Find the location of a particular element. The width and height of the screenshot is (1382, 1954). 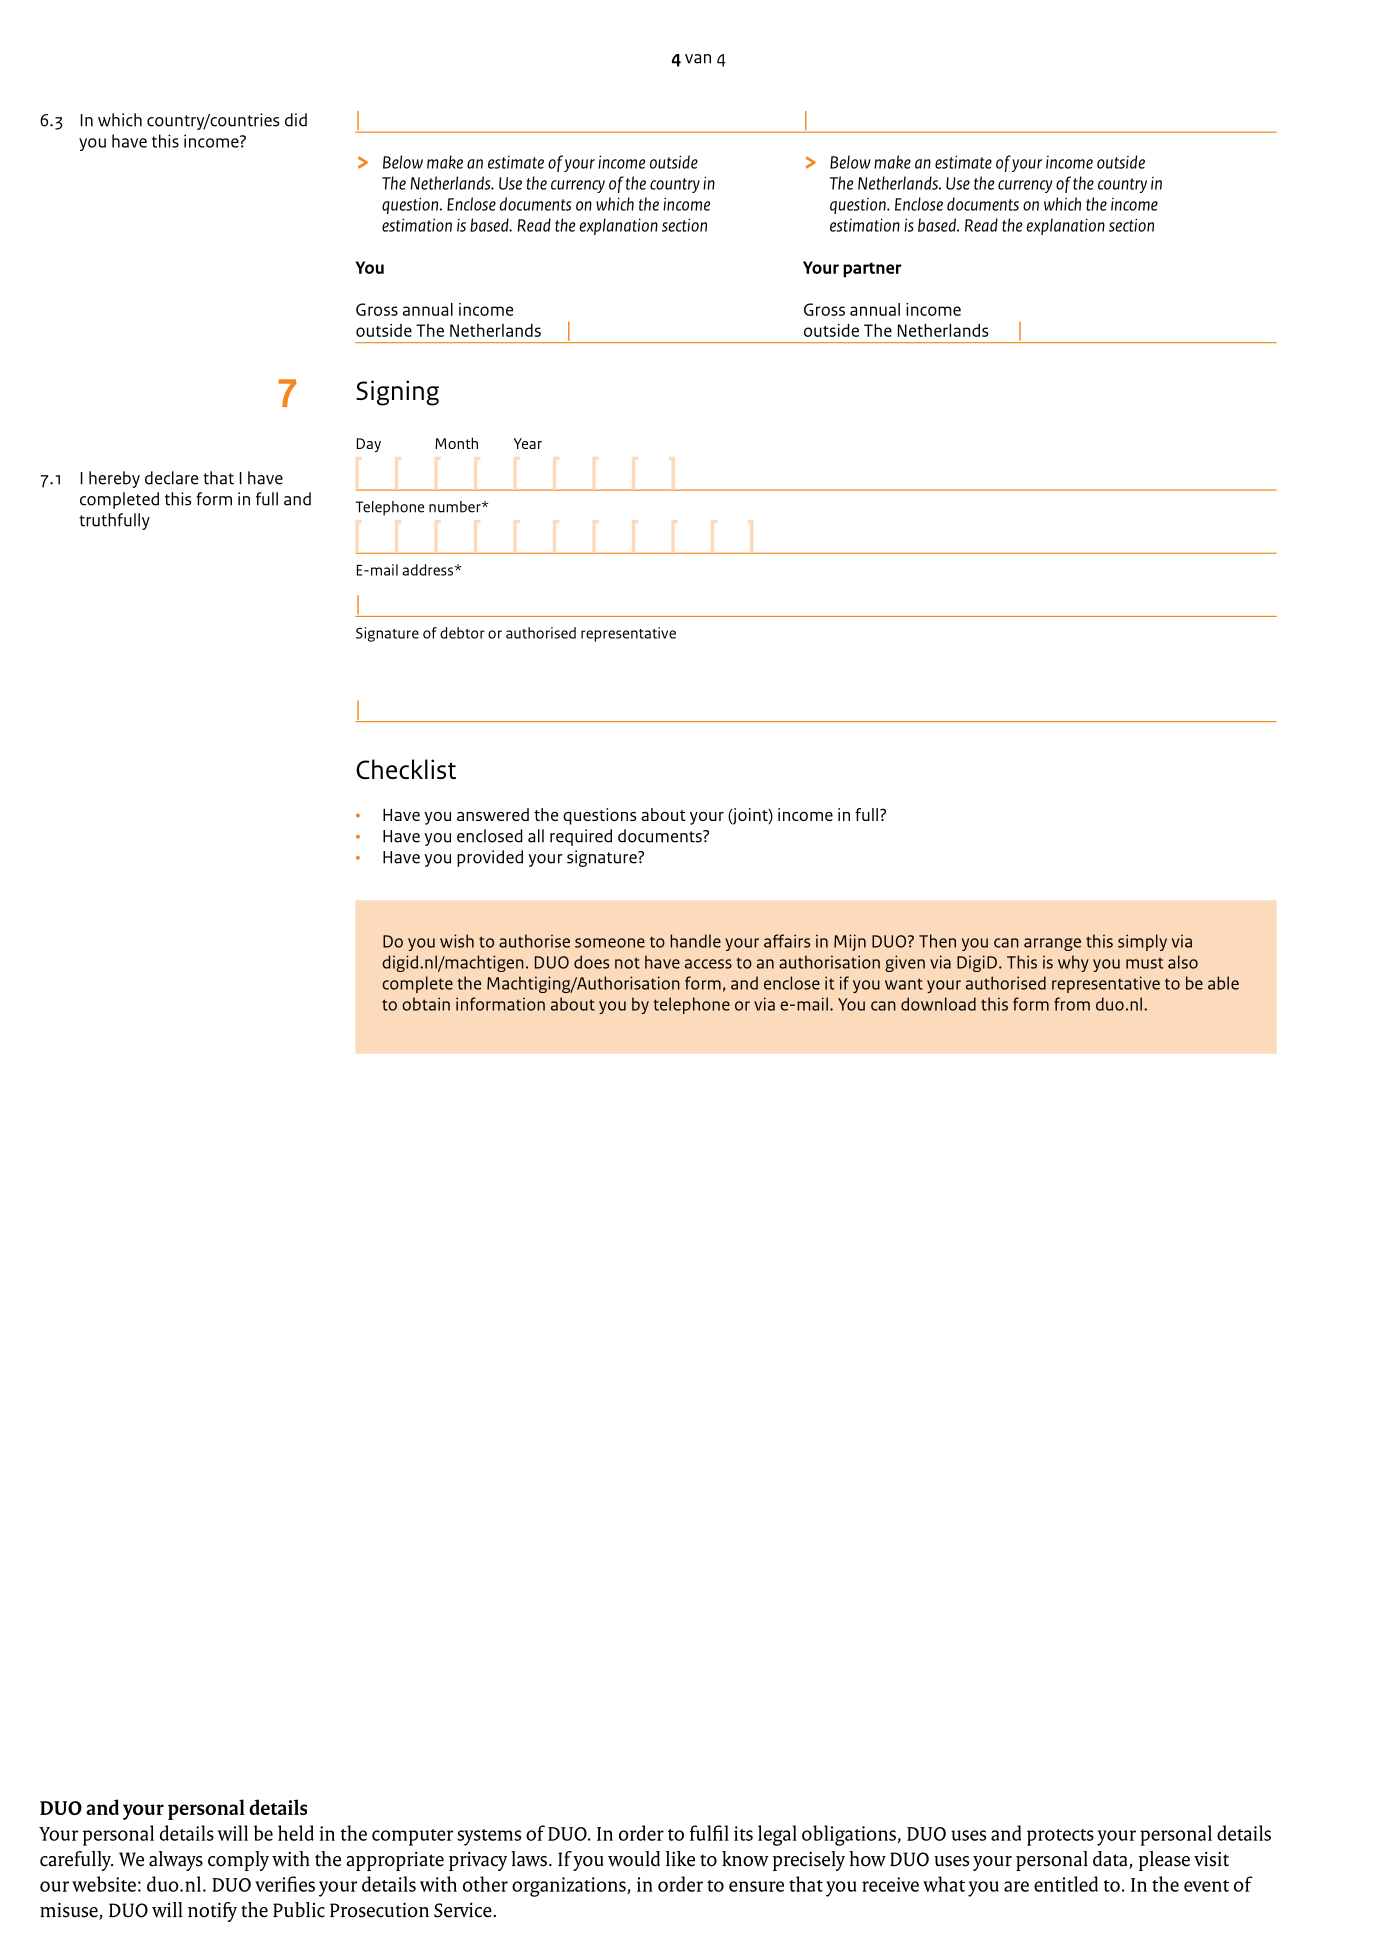

debtor is located at coordinates (462, 633).
